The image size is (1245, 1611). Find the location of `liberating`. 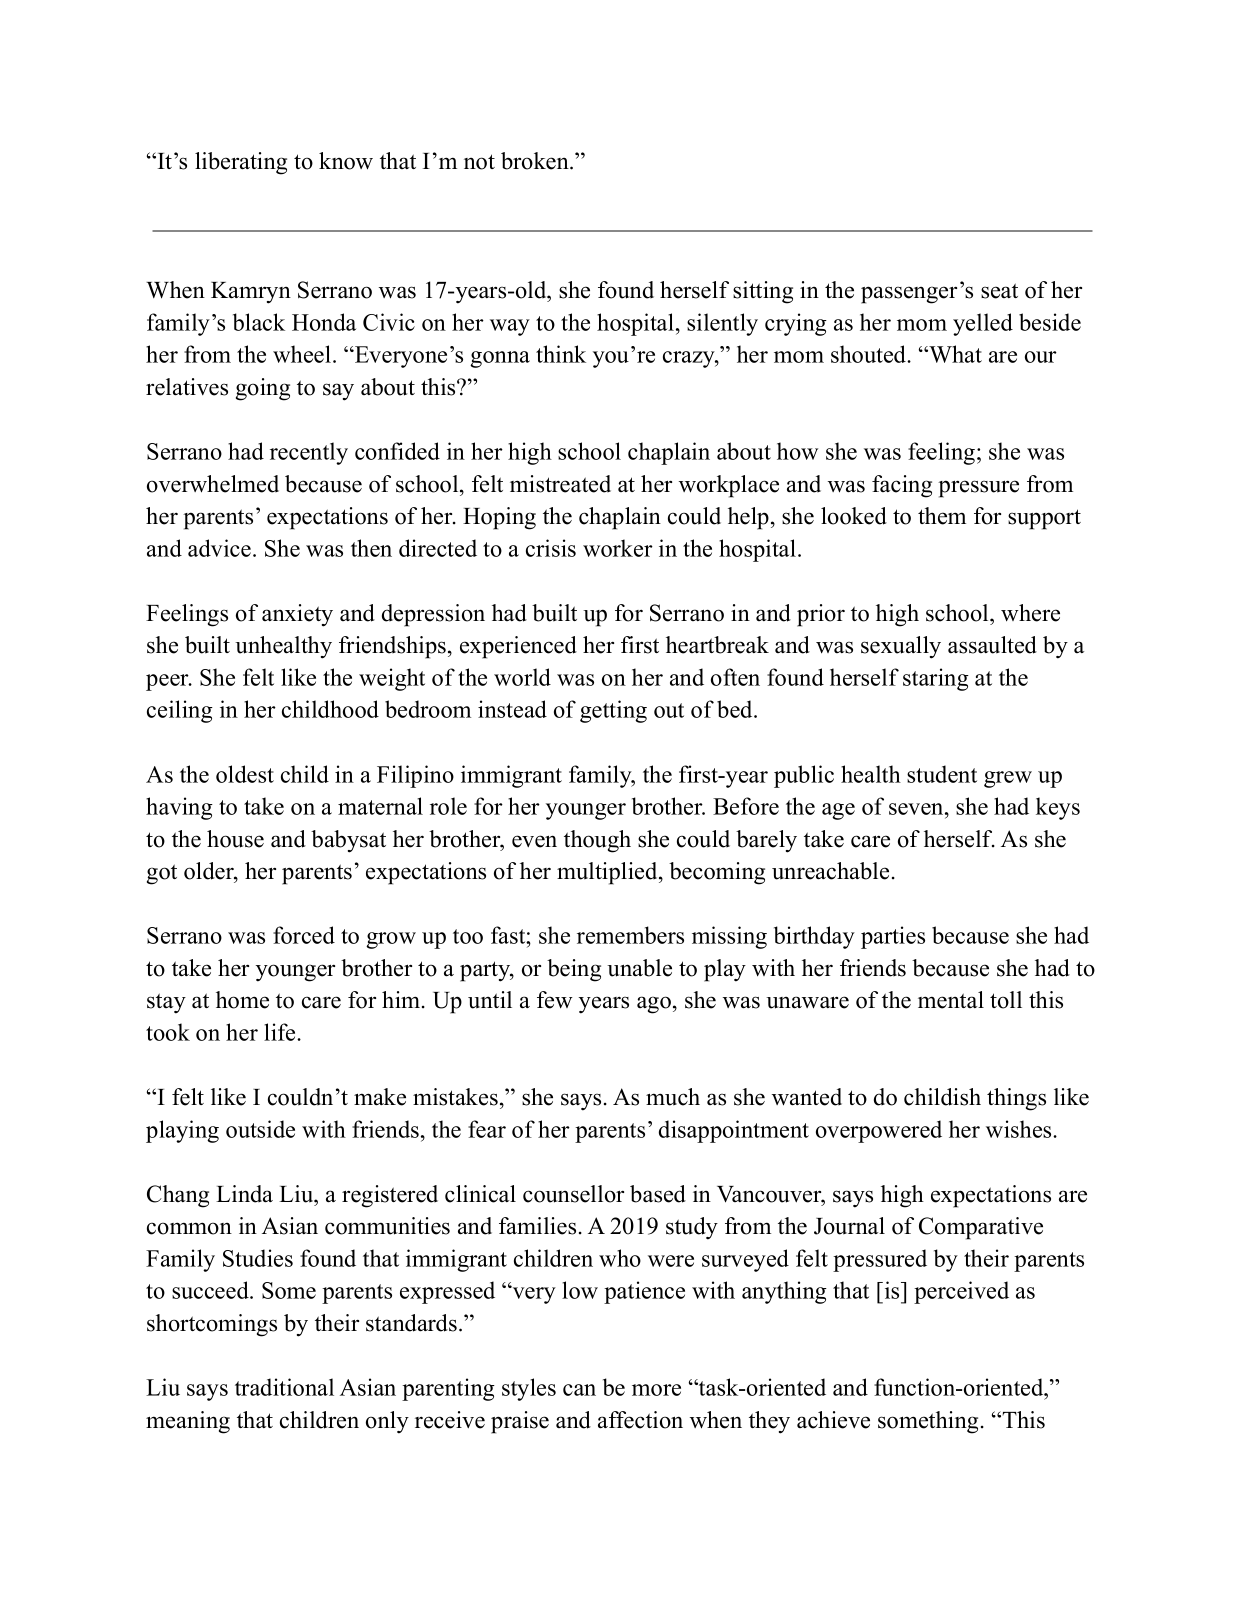

liberating is located at coordinates (241, 163).
